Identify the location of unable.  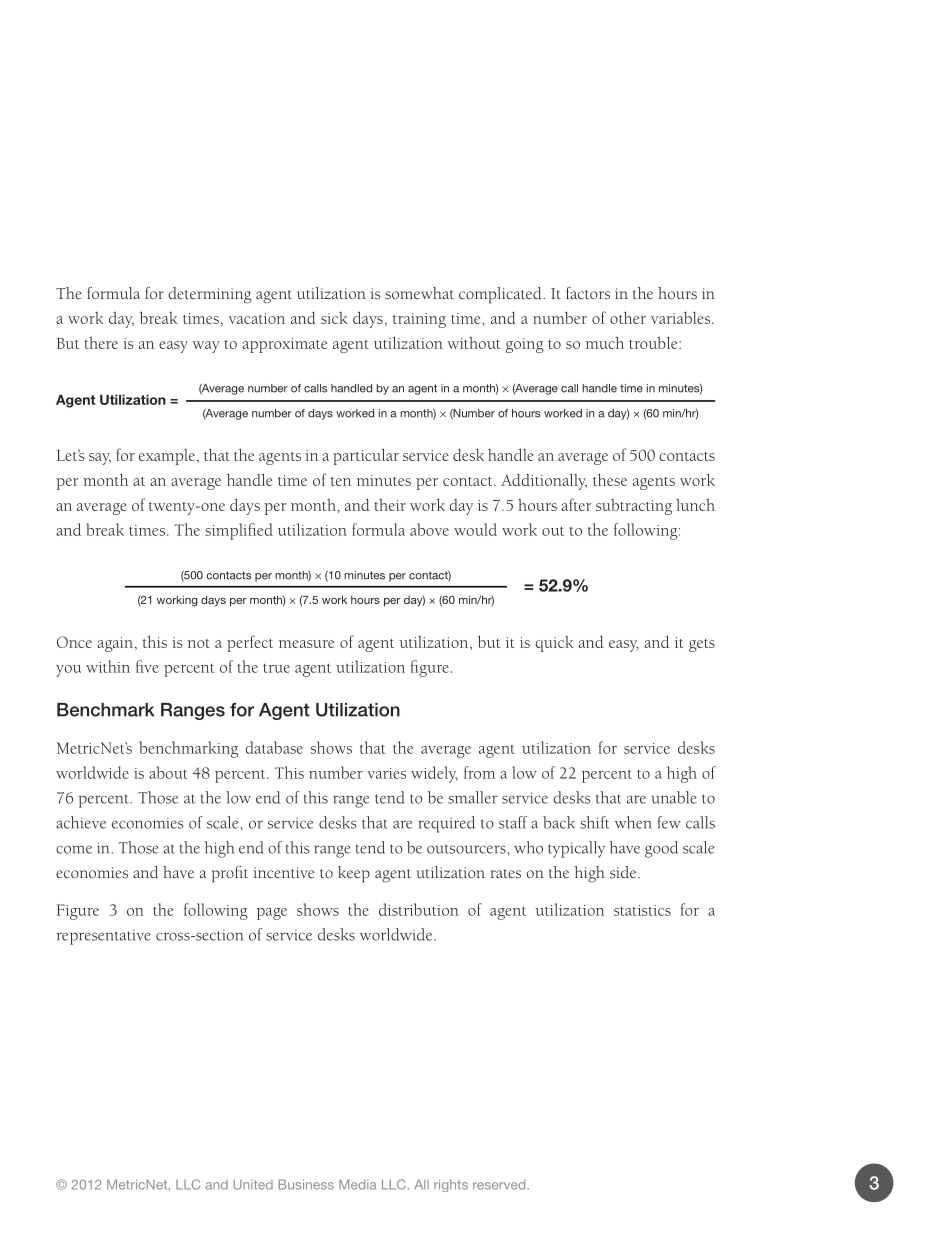
(674, 797).
